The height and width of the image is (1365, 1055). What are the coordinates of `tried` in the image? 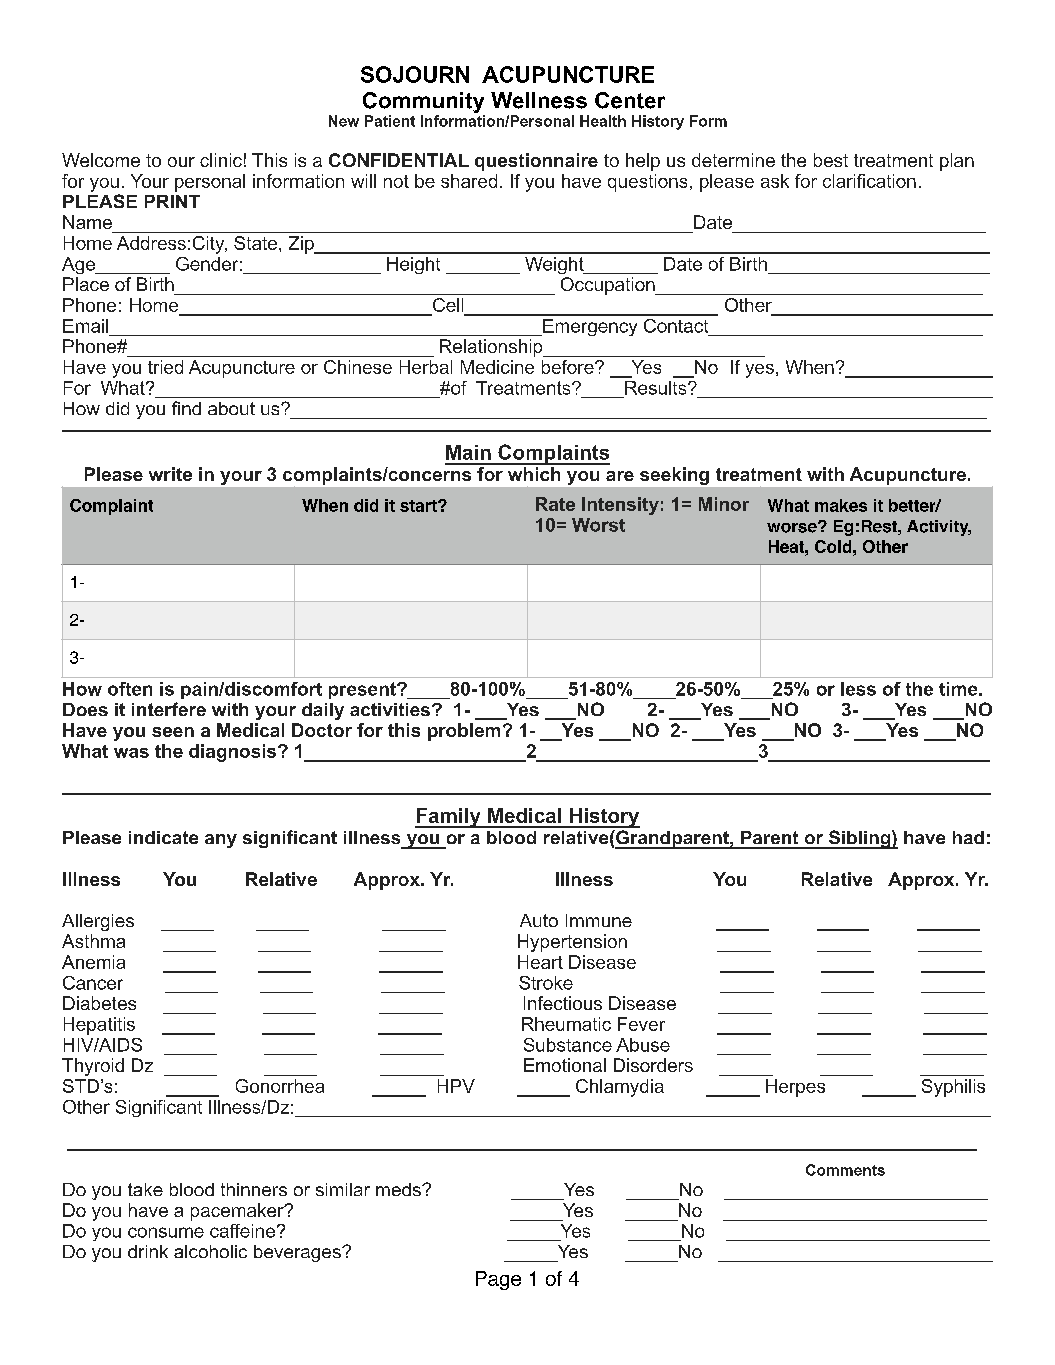 It's located at (165, 367).
